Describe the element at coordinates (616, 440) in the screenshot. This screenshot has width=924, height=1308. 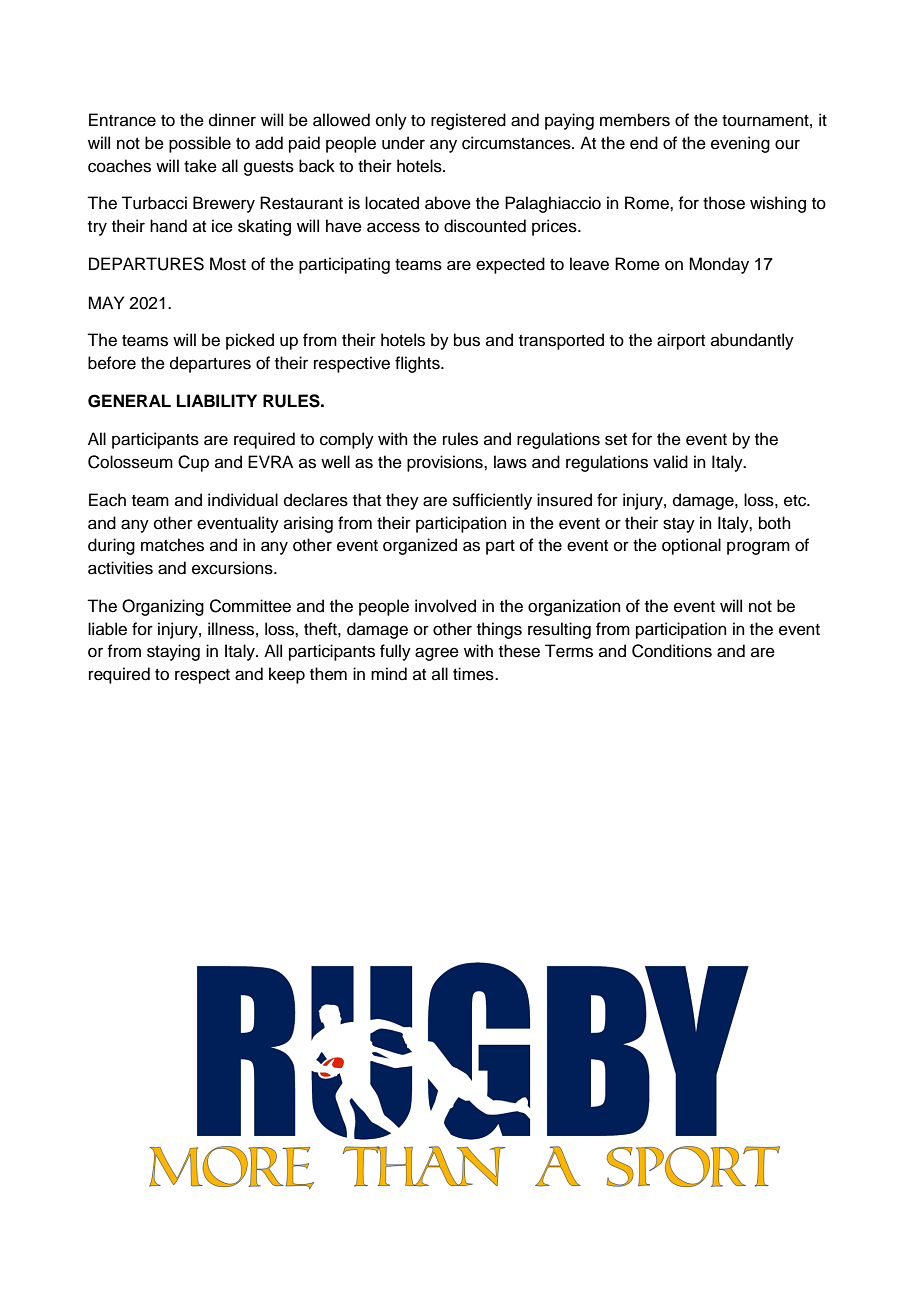
I see `set` at that location.
